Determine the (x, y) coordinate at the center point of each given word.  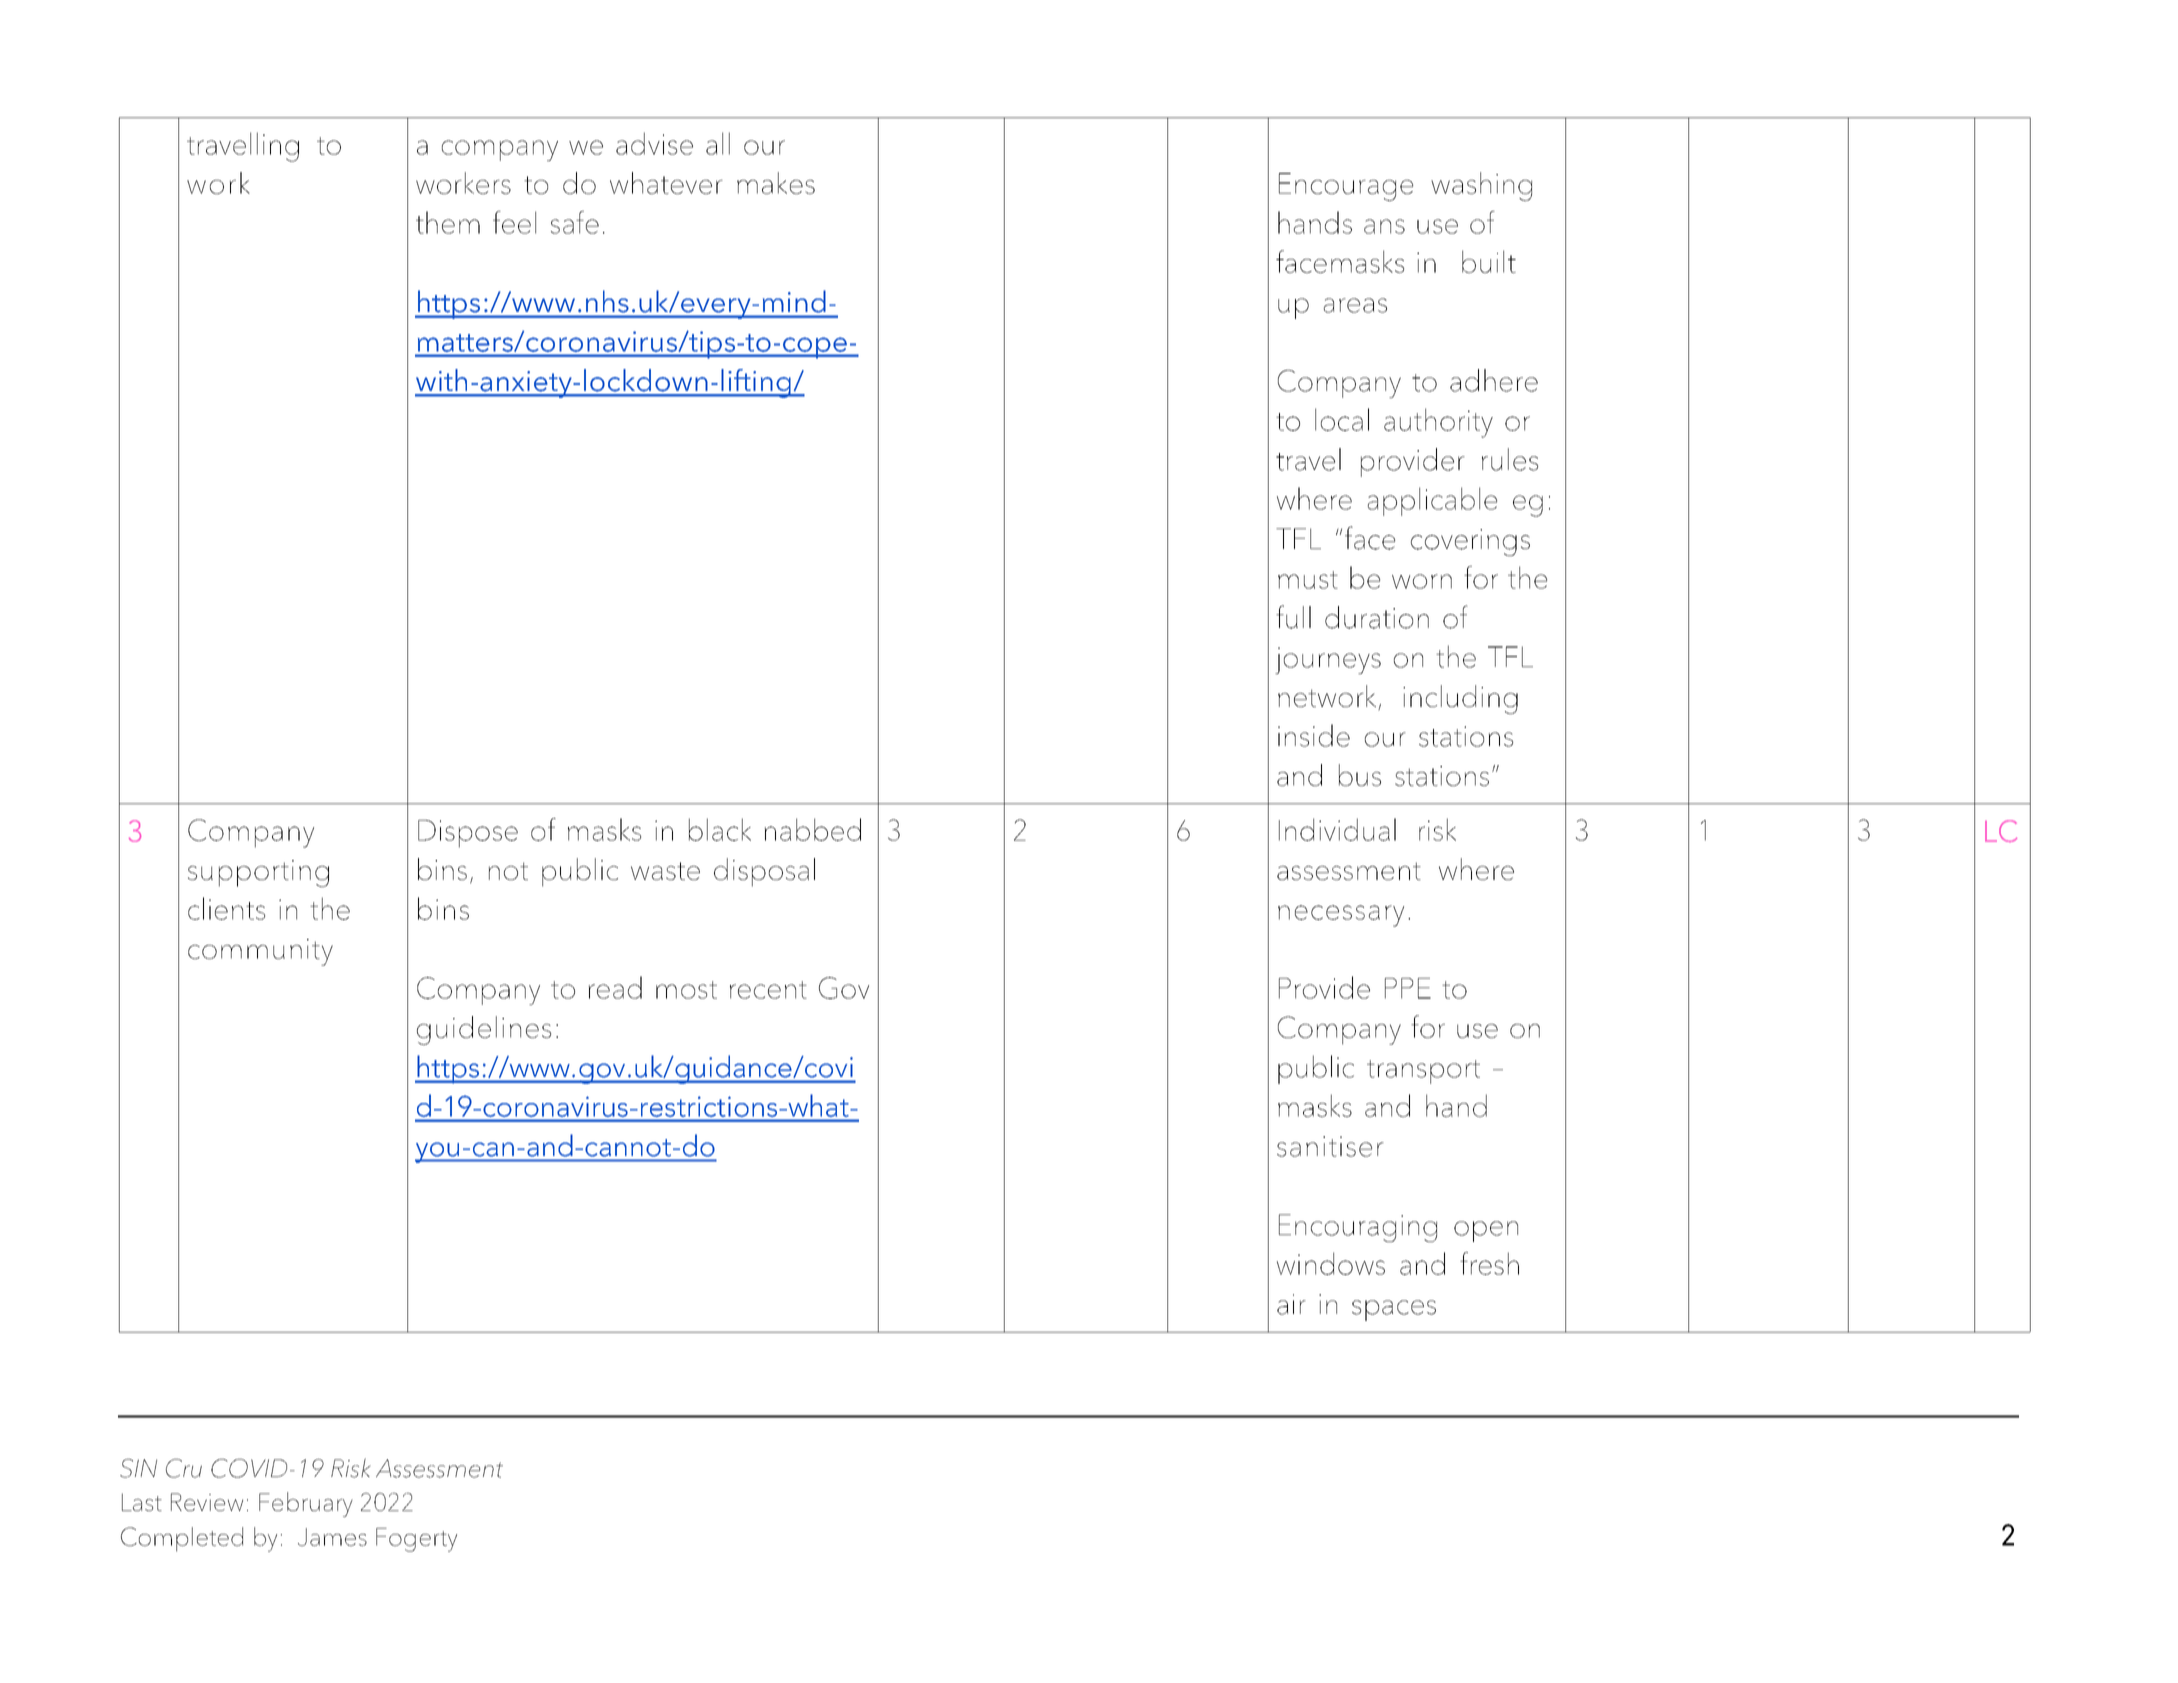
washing (1481, 186)
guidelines (484, 1030)
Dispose (468, 834)
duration (1377, 617)
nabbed (813, 829)
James (332, 1537)
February (306, 1504)
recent (768, 990)
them (448, 222)
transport (1423, 1072)
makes (776, 183)
